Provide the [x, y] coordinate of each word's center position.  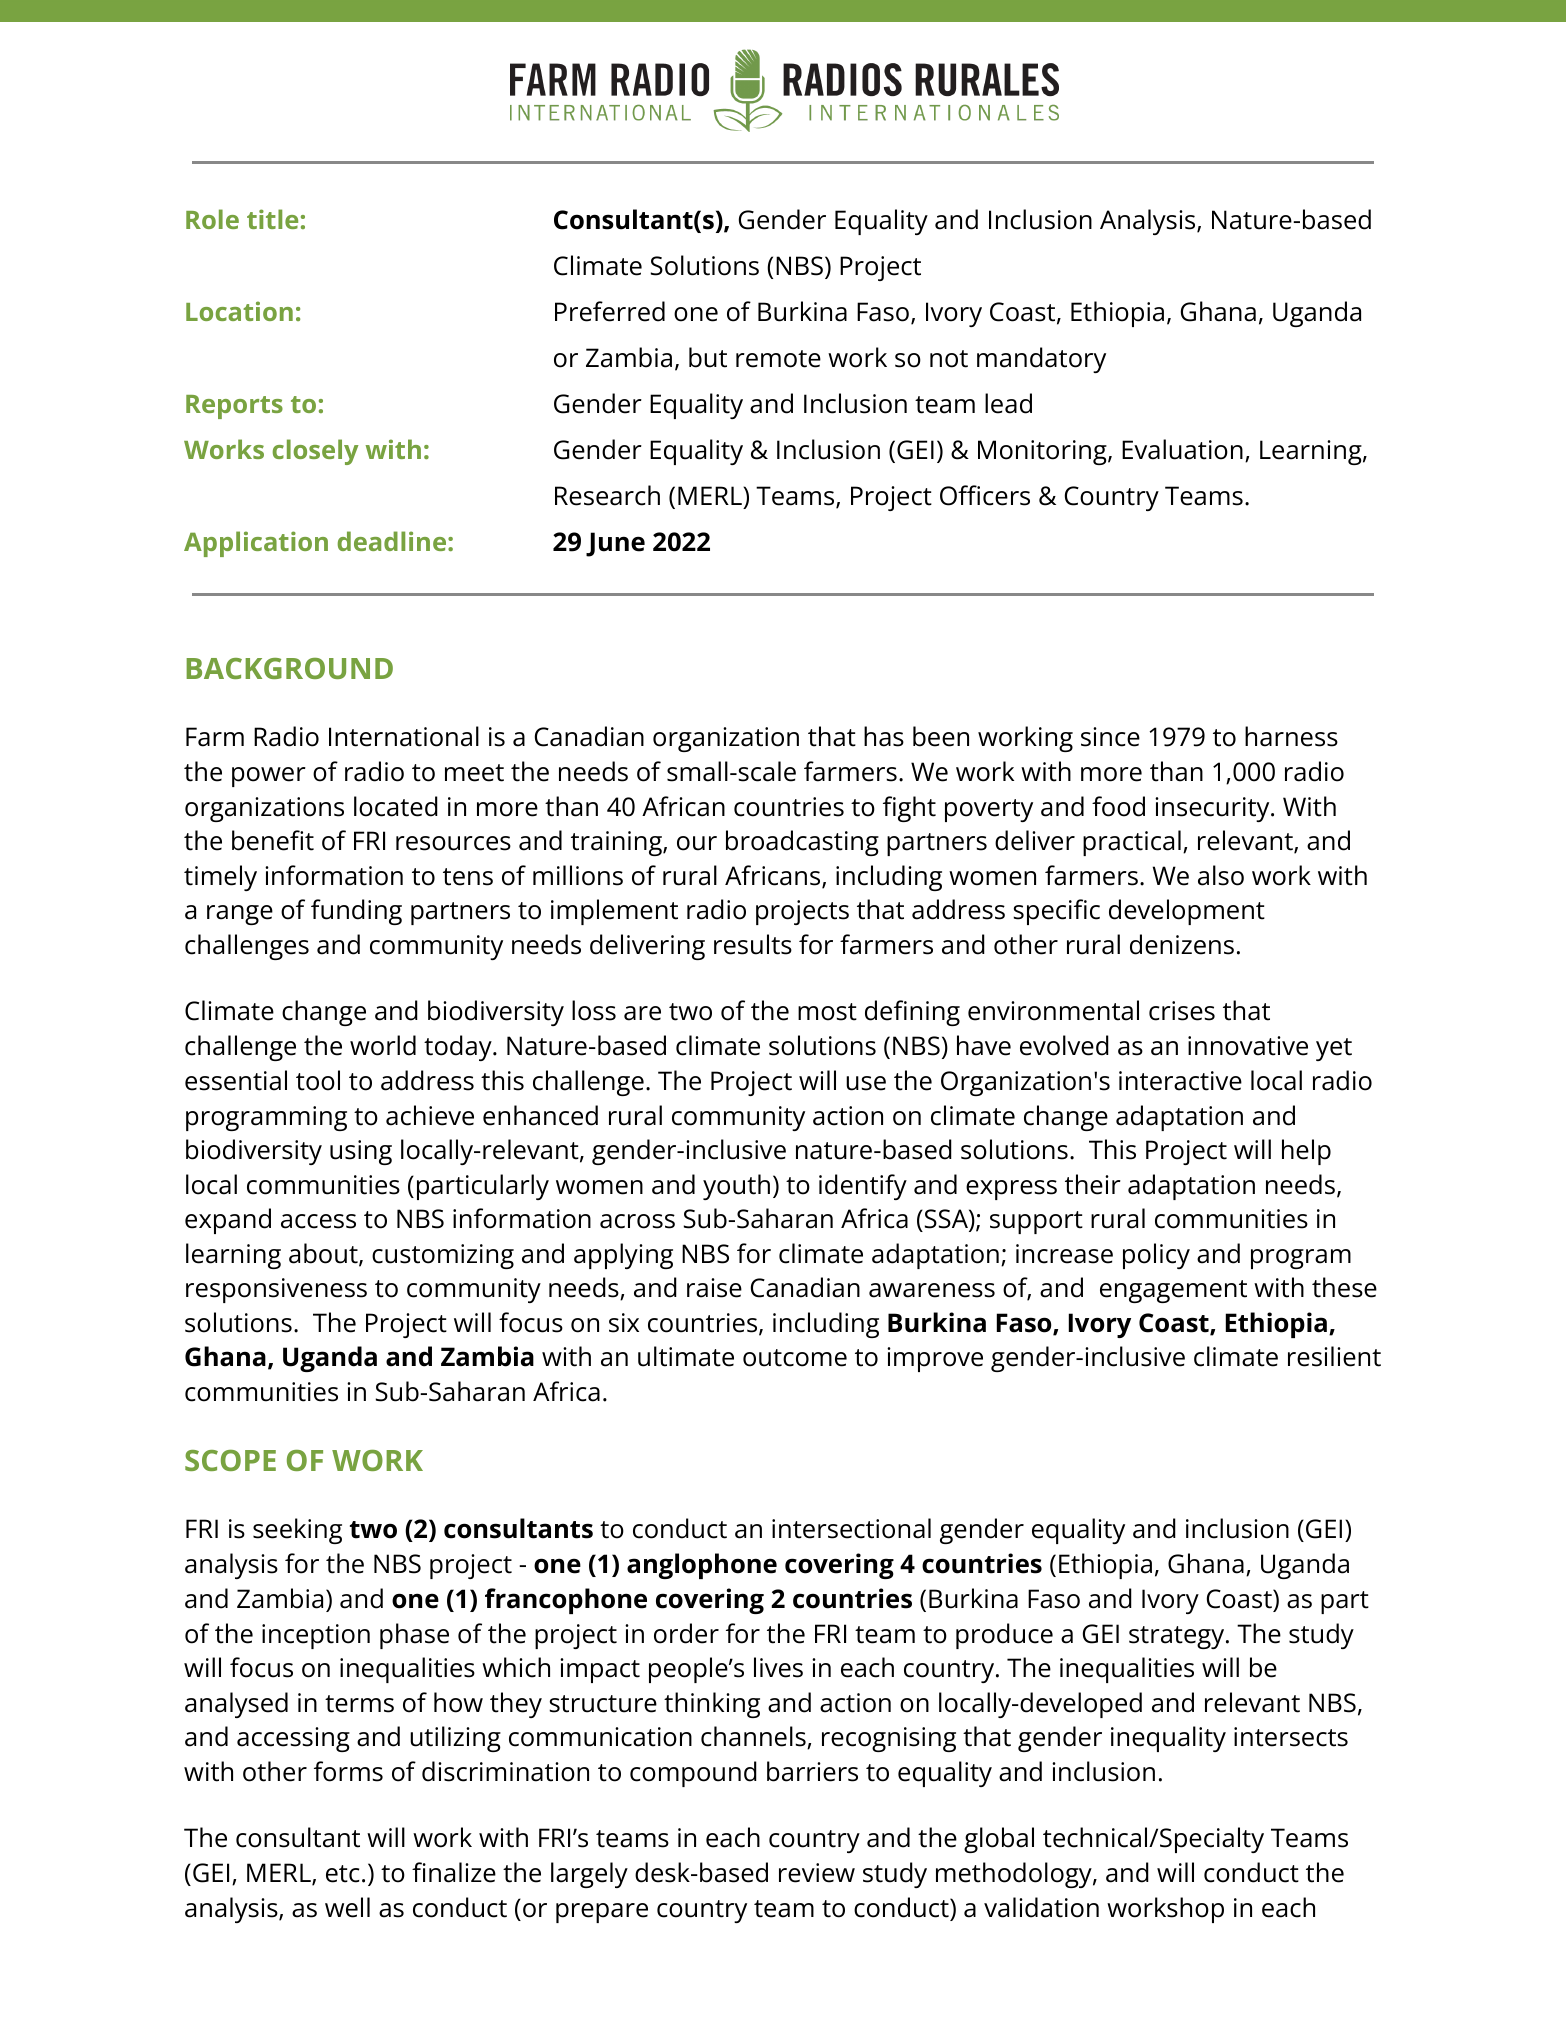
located [396, 806]
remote [778, 359]
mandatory [1041, 360]
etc [343, 1874]
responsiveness [276, 1290]
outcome [795, 1358]
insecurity [1213, 809]
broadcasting [802, 843]
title [272, 219]
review [817, 1873]
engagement [1173, 1291]
